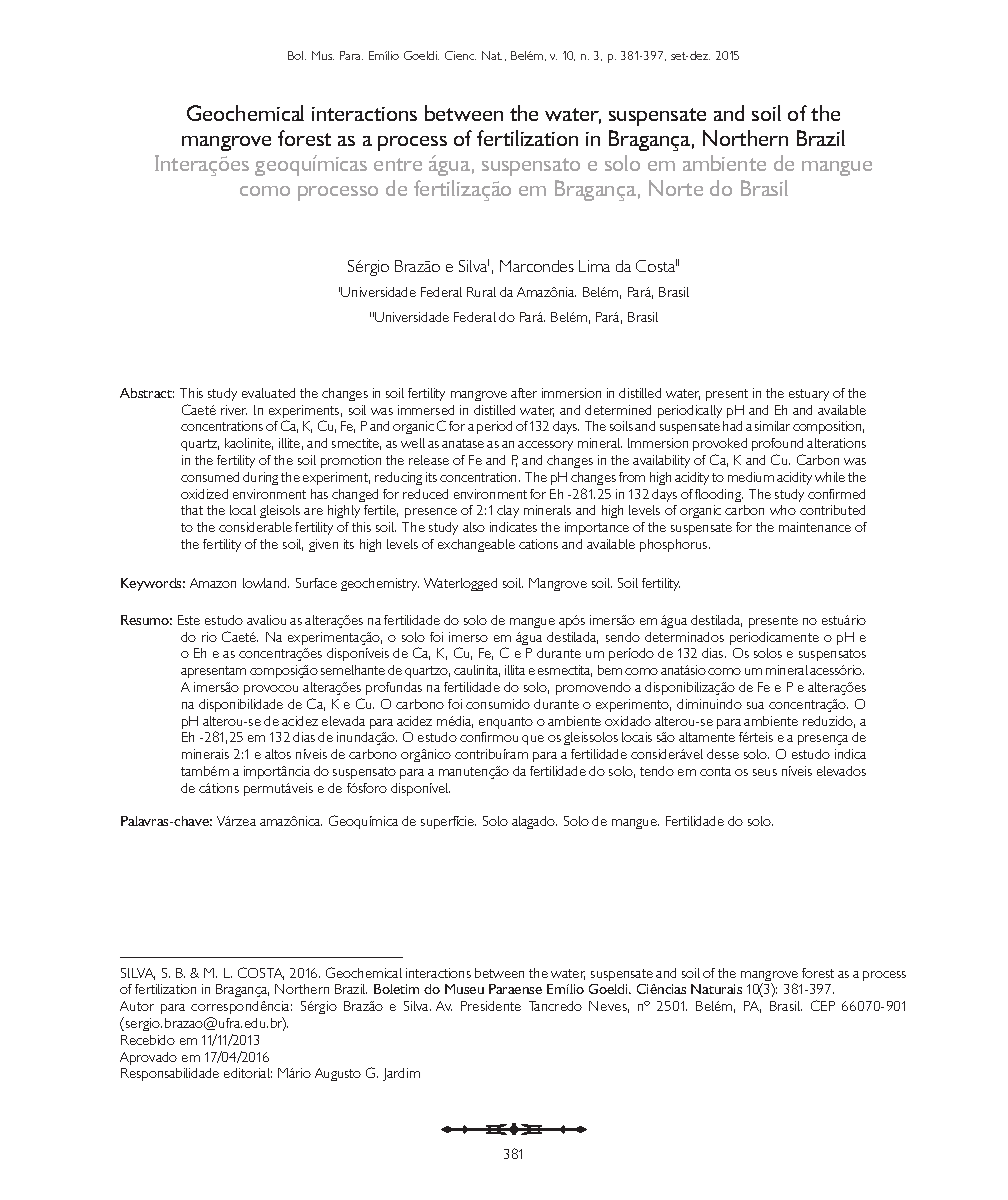 The height and width of the document is (1200, 1008). Describe the element at coordinates (491, 1006) in the document. I see `Presidente` at that location.
